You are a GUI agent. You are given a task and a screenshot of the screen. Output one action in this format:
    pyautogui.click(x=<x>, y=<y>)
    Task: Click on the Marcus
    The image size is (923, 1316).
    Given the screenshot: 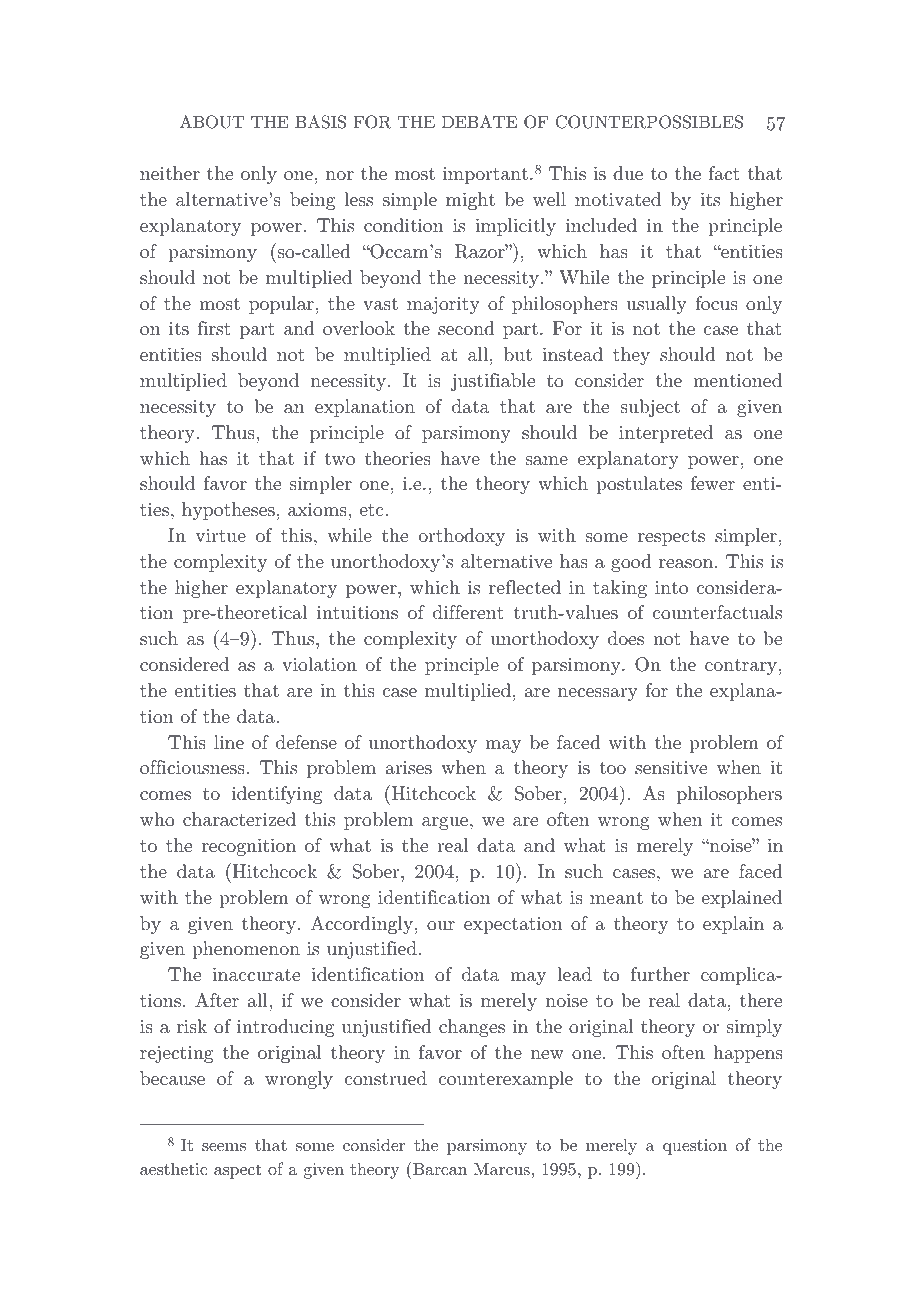 What is the action you would take?
    pyautogui.click(x=502, y=1169)
